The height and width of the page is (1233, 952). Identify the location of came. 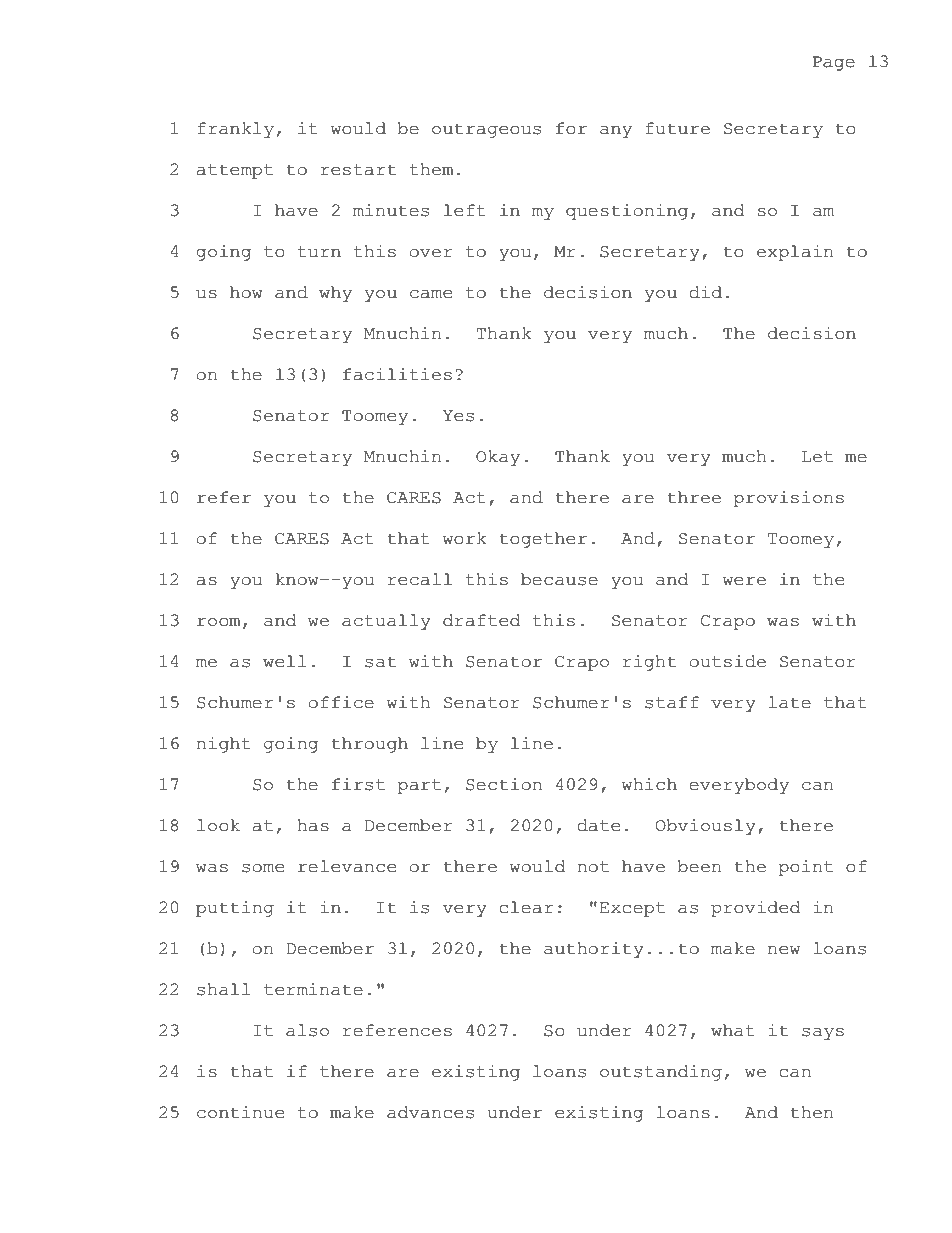
(431, 294).
